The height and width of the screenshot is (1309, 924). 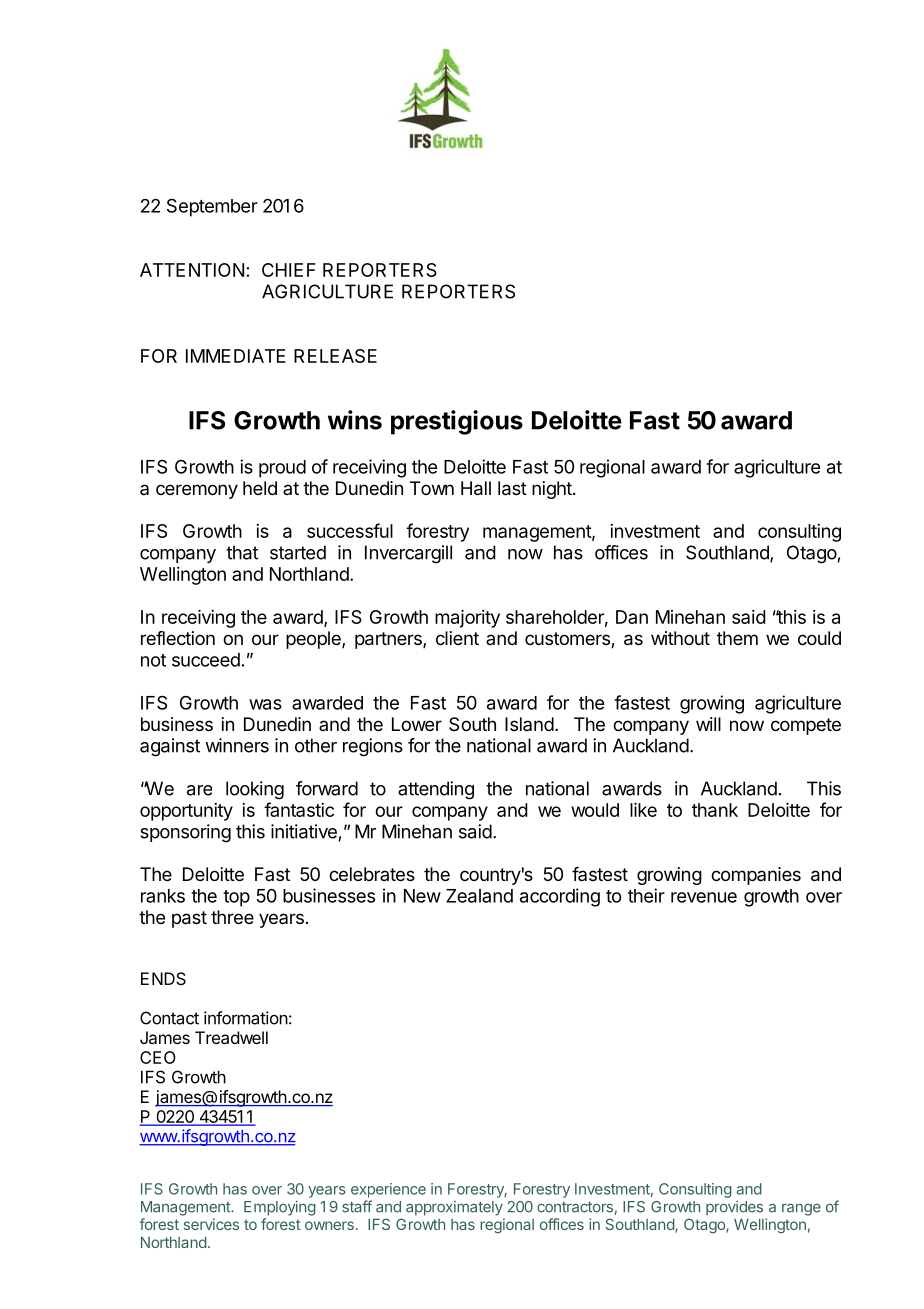 I want to click on prestigious, so click(x=457, y=422).
